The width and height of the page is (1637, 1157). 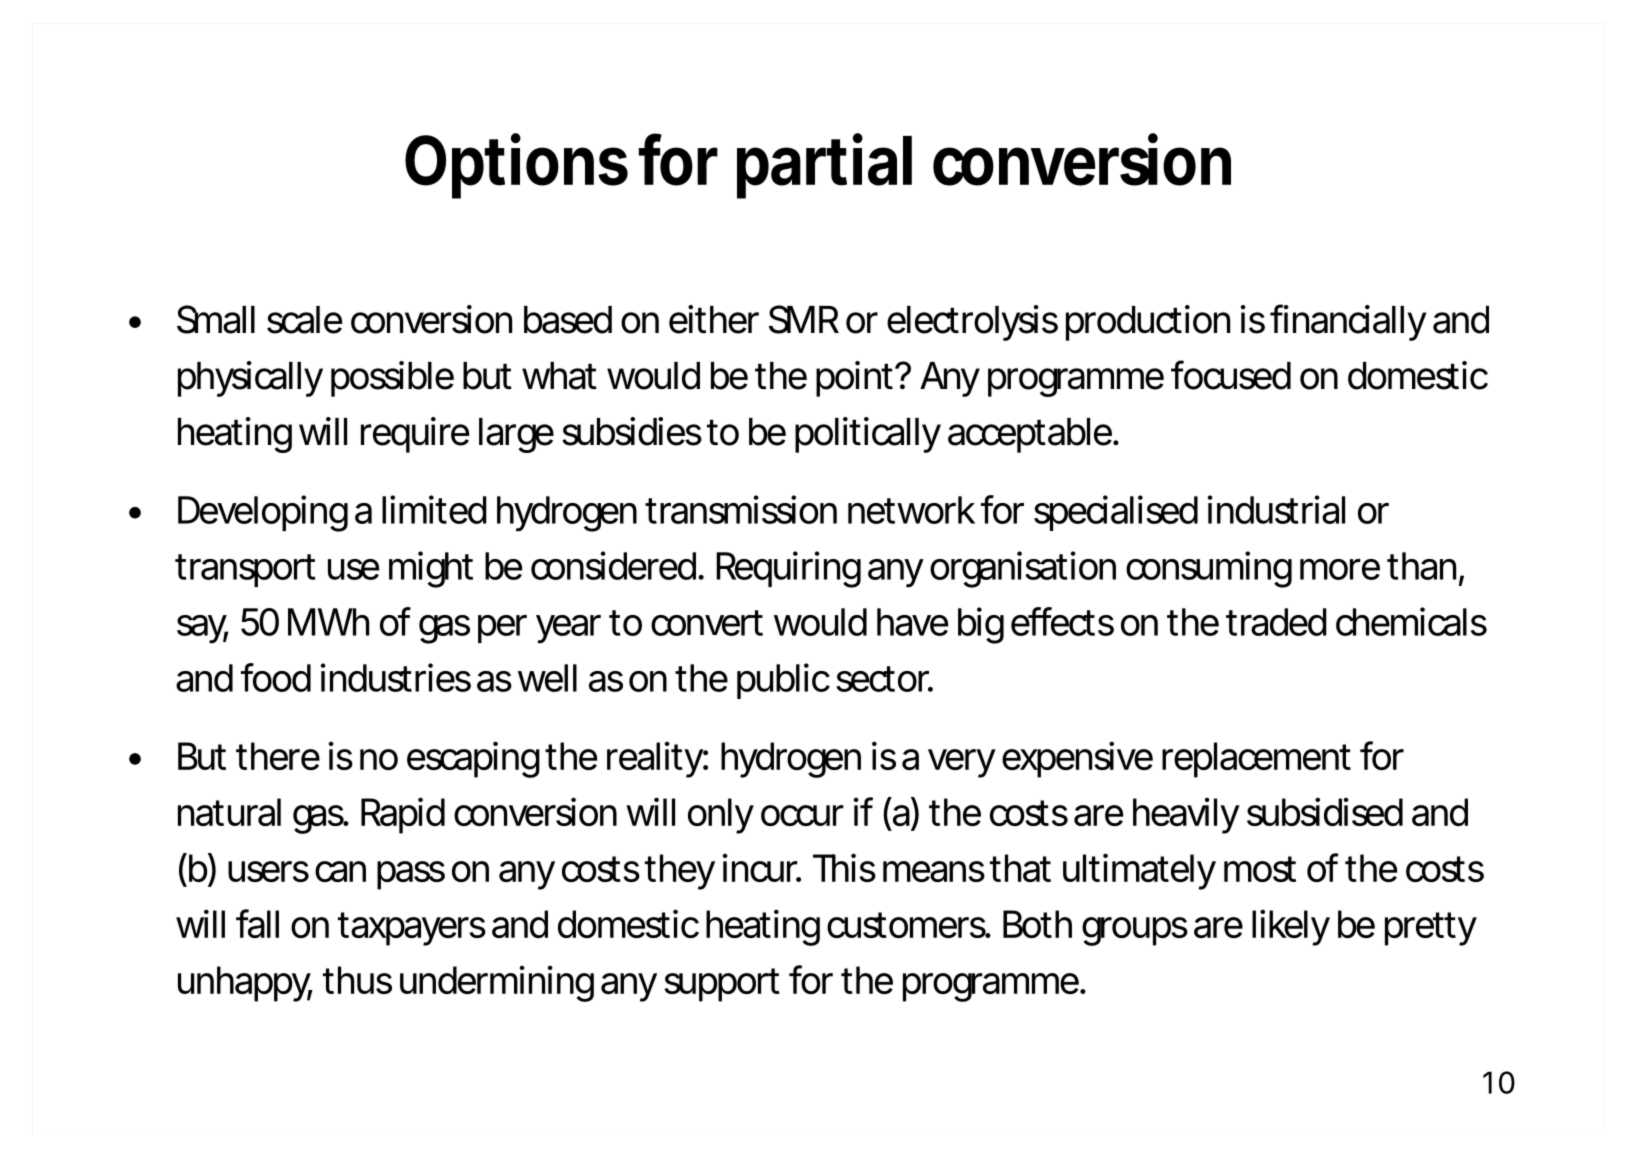 What do you see at coordinates (714, 319) in the page?
I see `either` at bounding box center [714, 319].
